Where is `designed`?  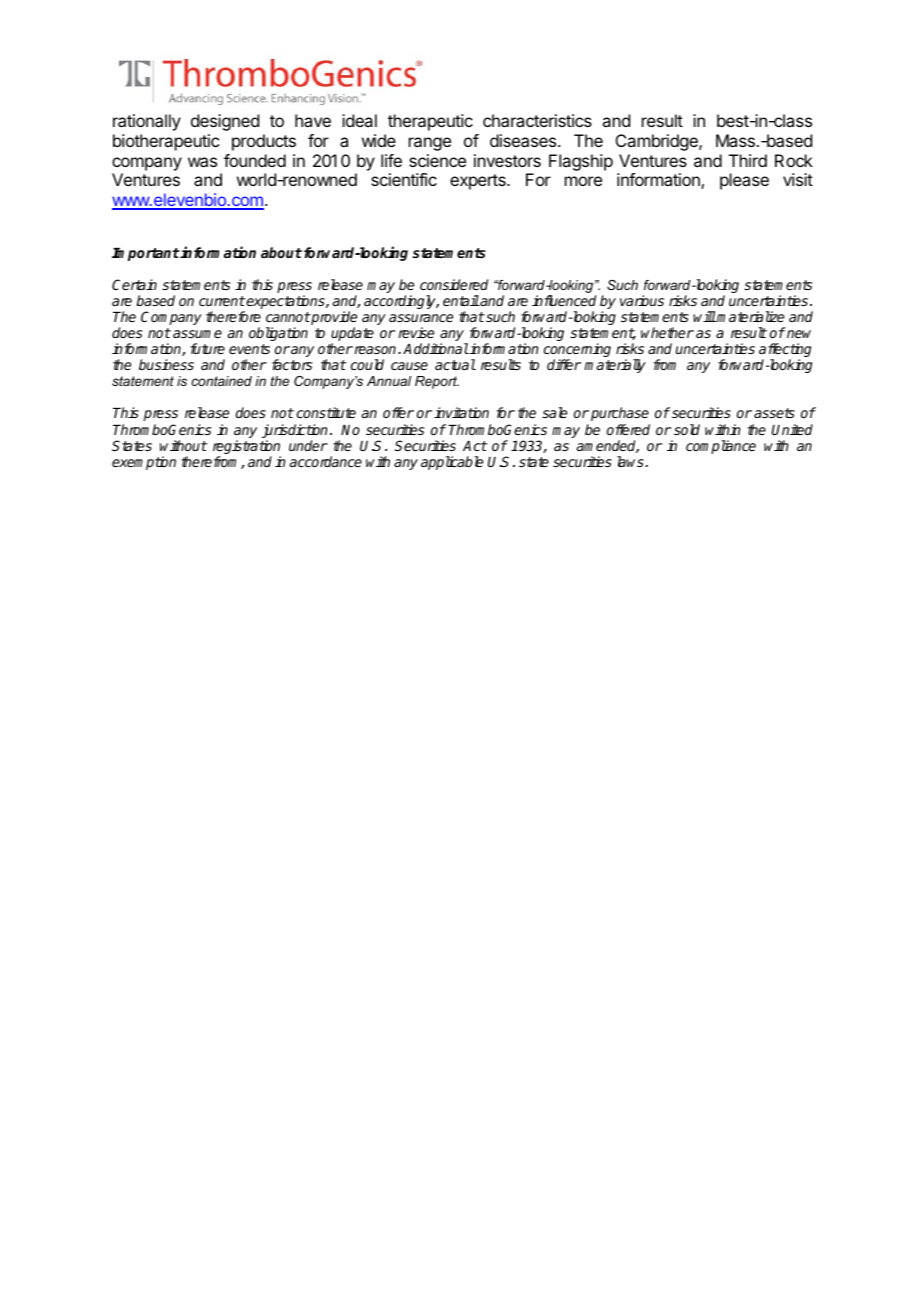
designed is located at coordinates (225, 122).
